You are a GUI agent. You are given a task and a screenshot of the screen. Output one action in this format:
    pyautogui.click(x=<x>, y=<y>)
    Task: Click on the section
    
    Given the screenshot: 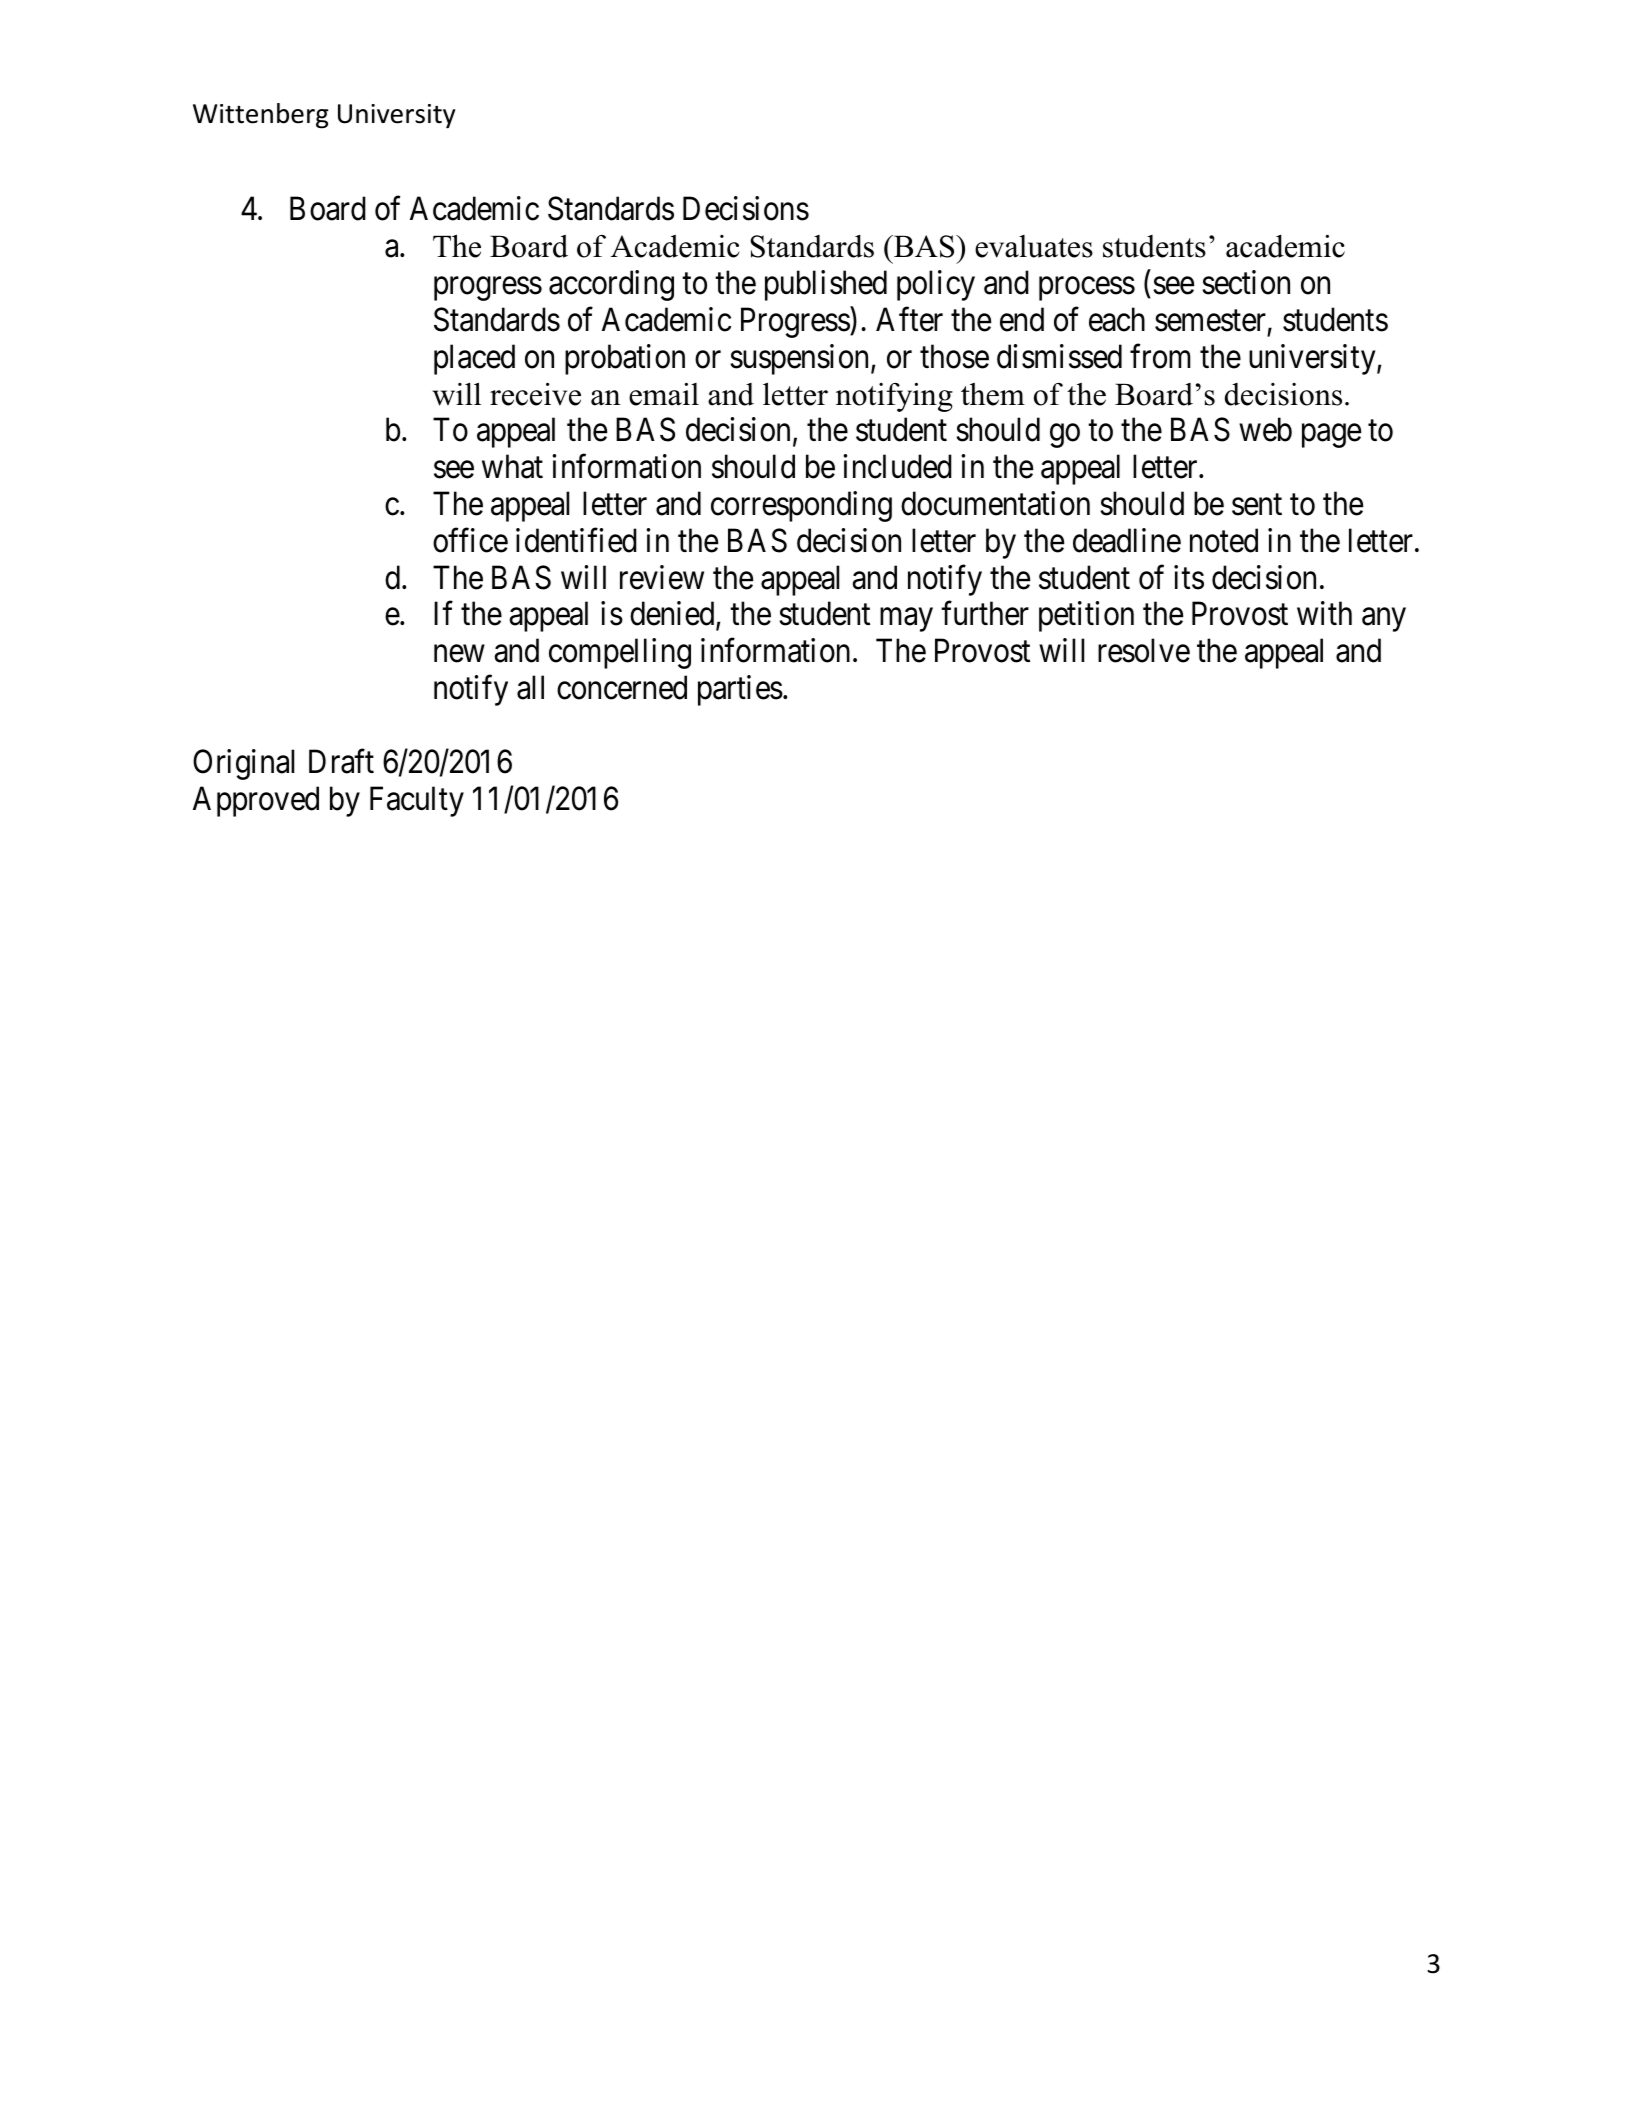 What is the action you would take?
    pyautogui.click(x=1246, y=282)
